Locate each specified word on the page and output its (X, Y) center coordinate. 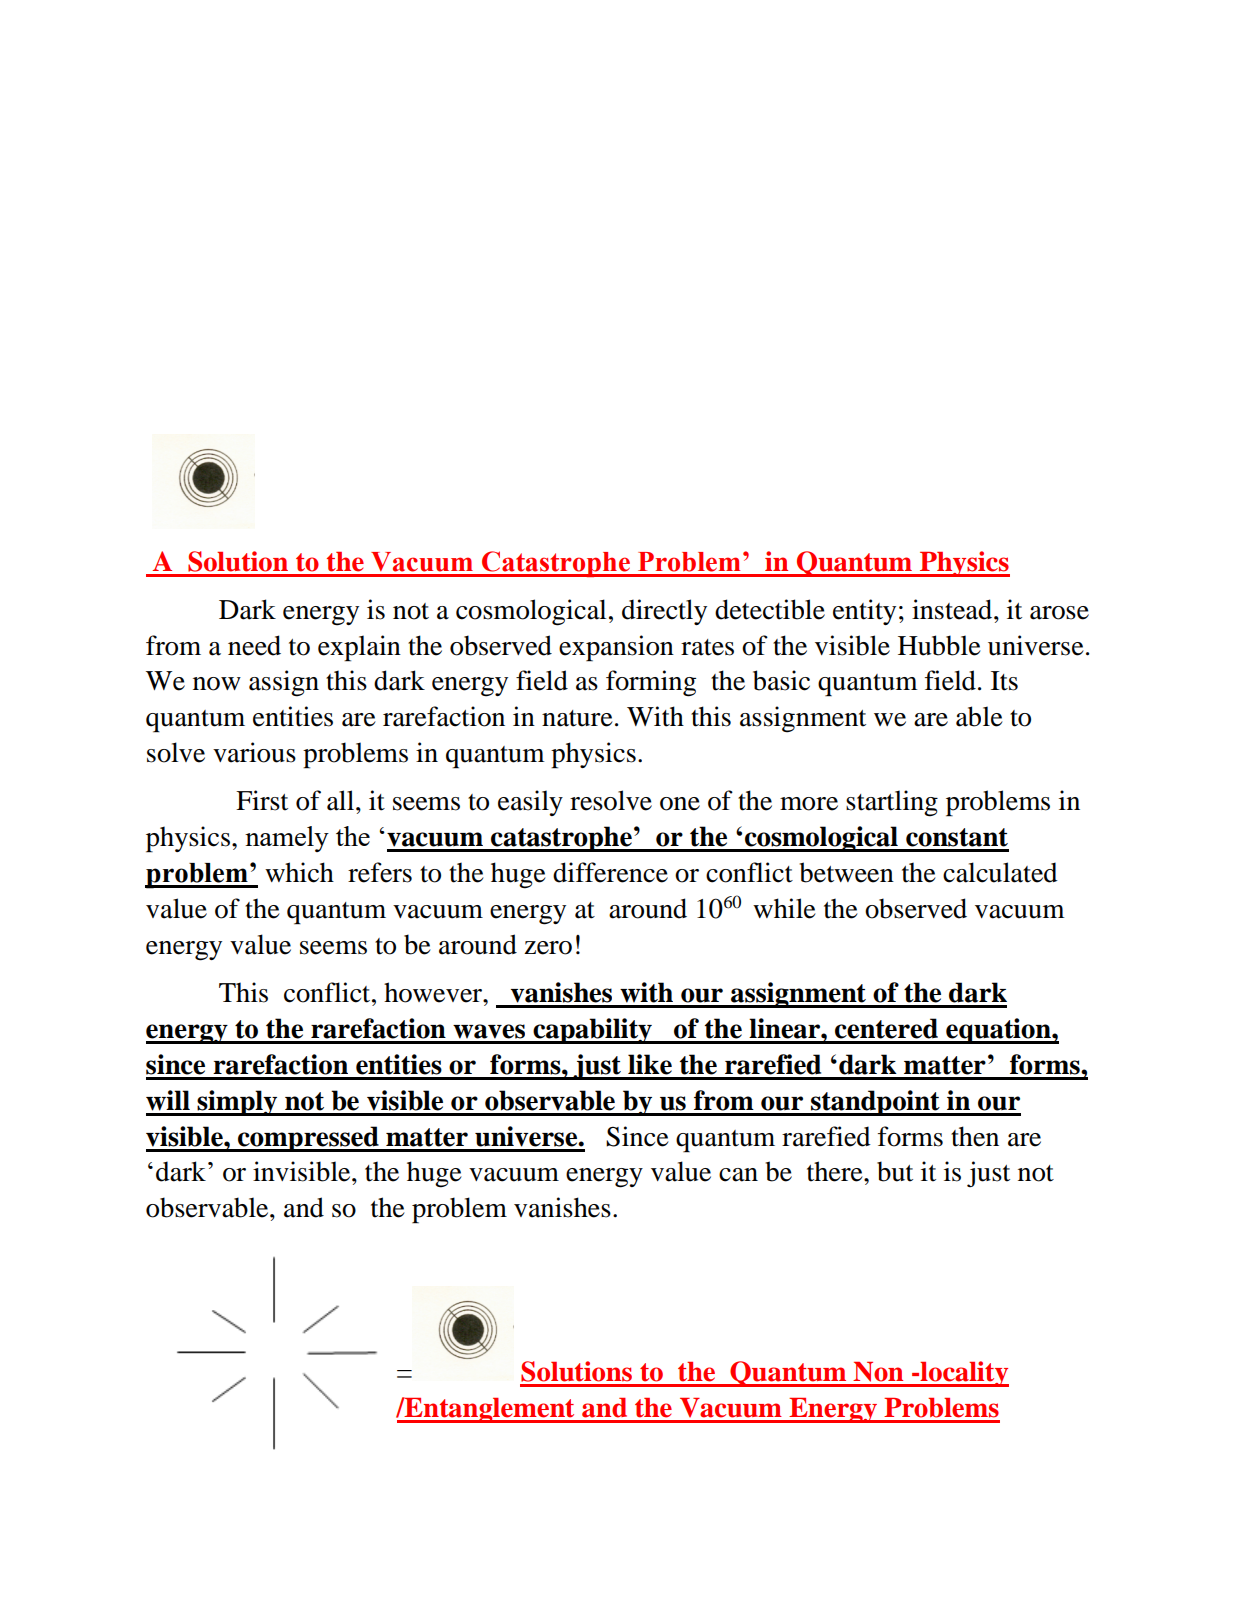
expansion (616, 648)
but (895, 1171)
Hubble (939, 645)
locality (964, 1374)
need (254, 645)
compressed (308, 1139)
